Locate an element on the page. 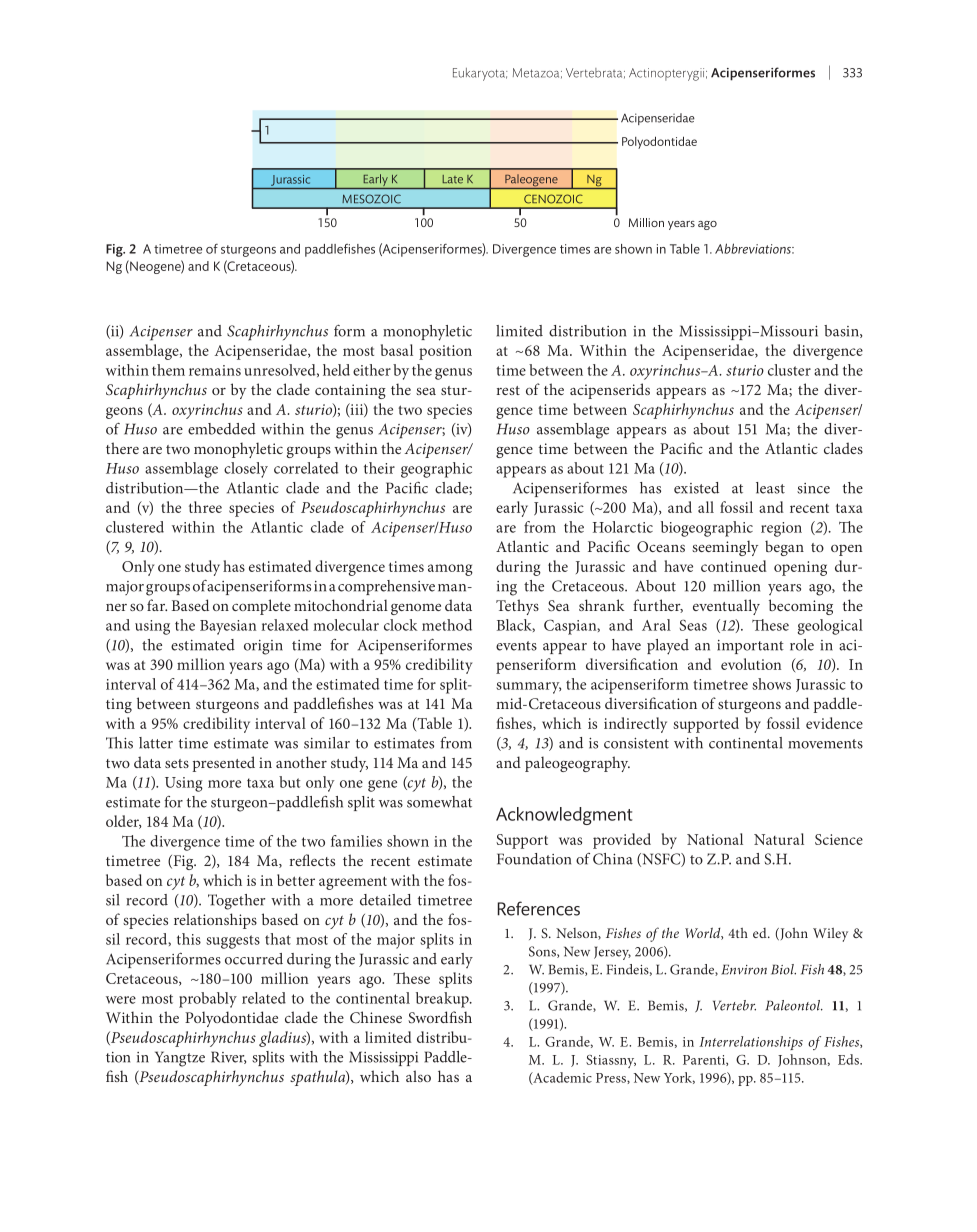 The height and width of the image is (1232, 977). remains is located at coordinates (215, 370).
